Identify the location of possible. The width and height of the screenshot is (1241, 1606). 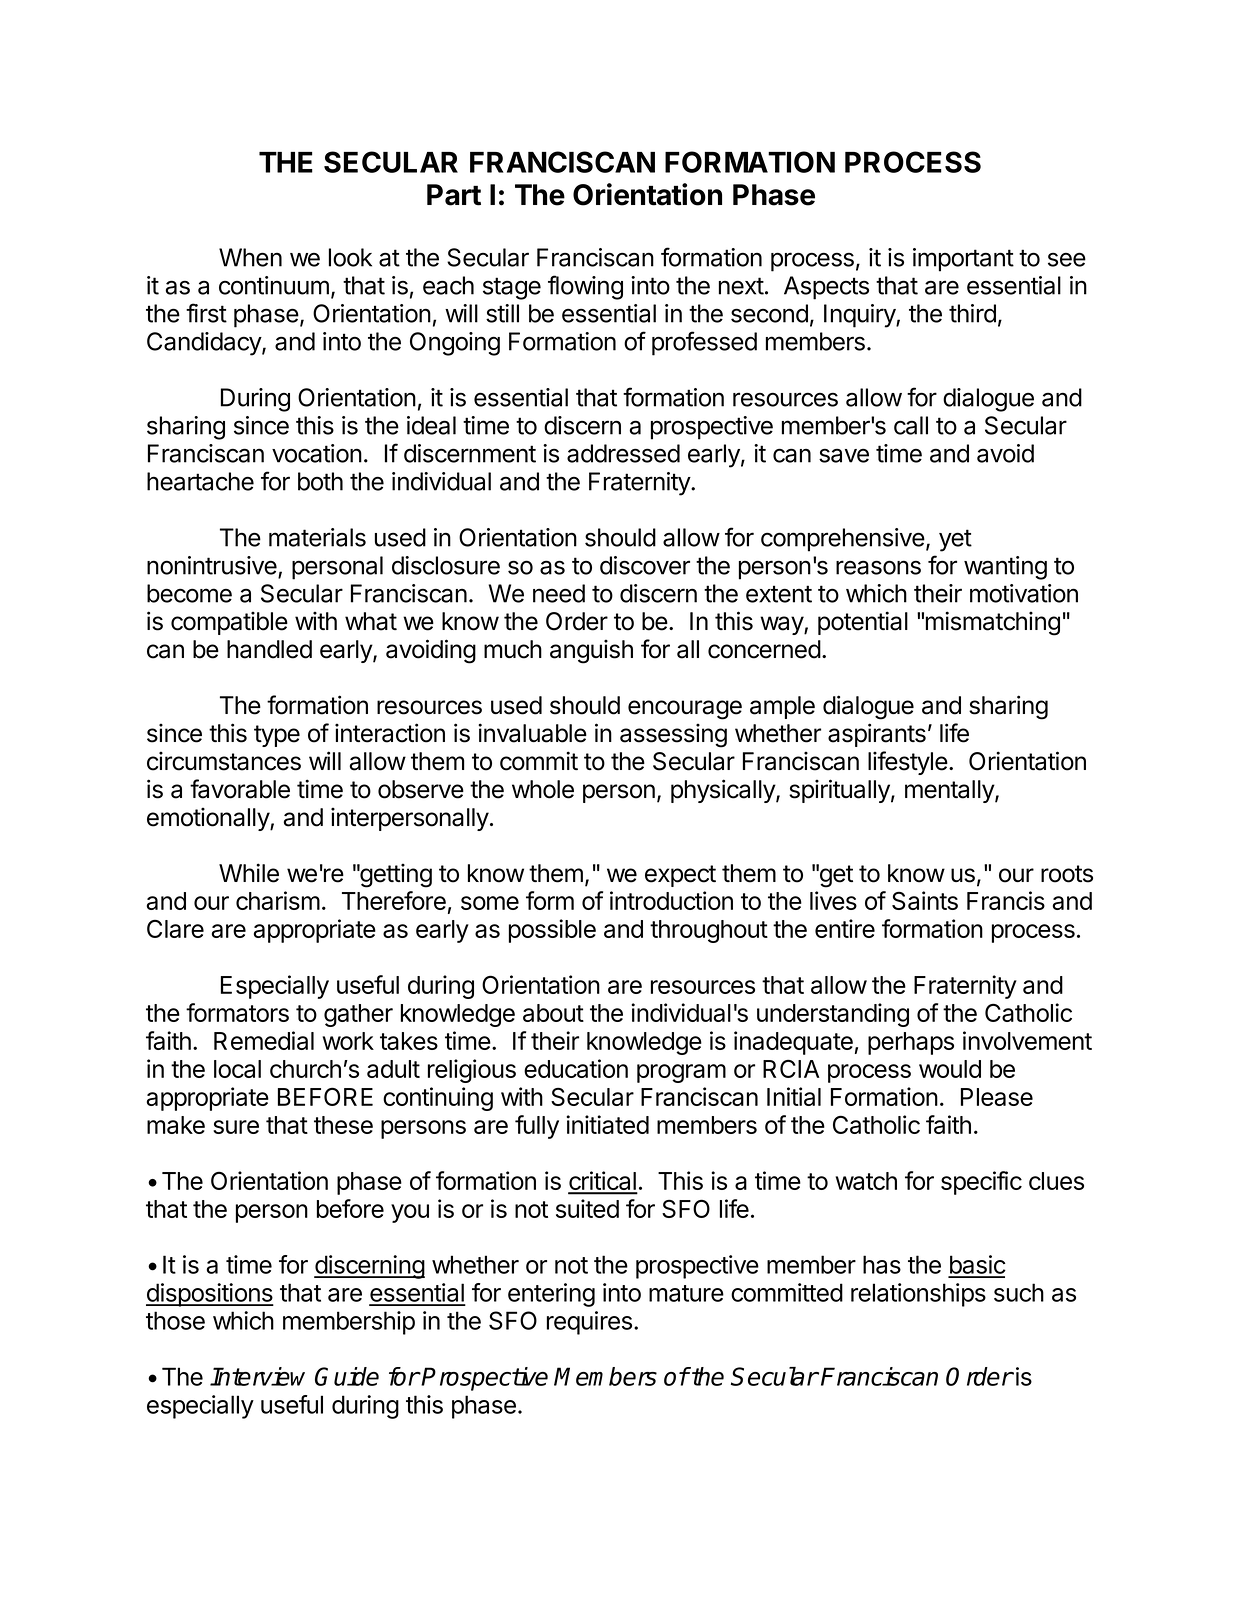
(552, 931).
